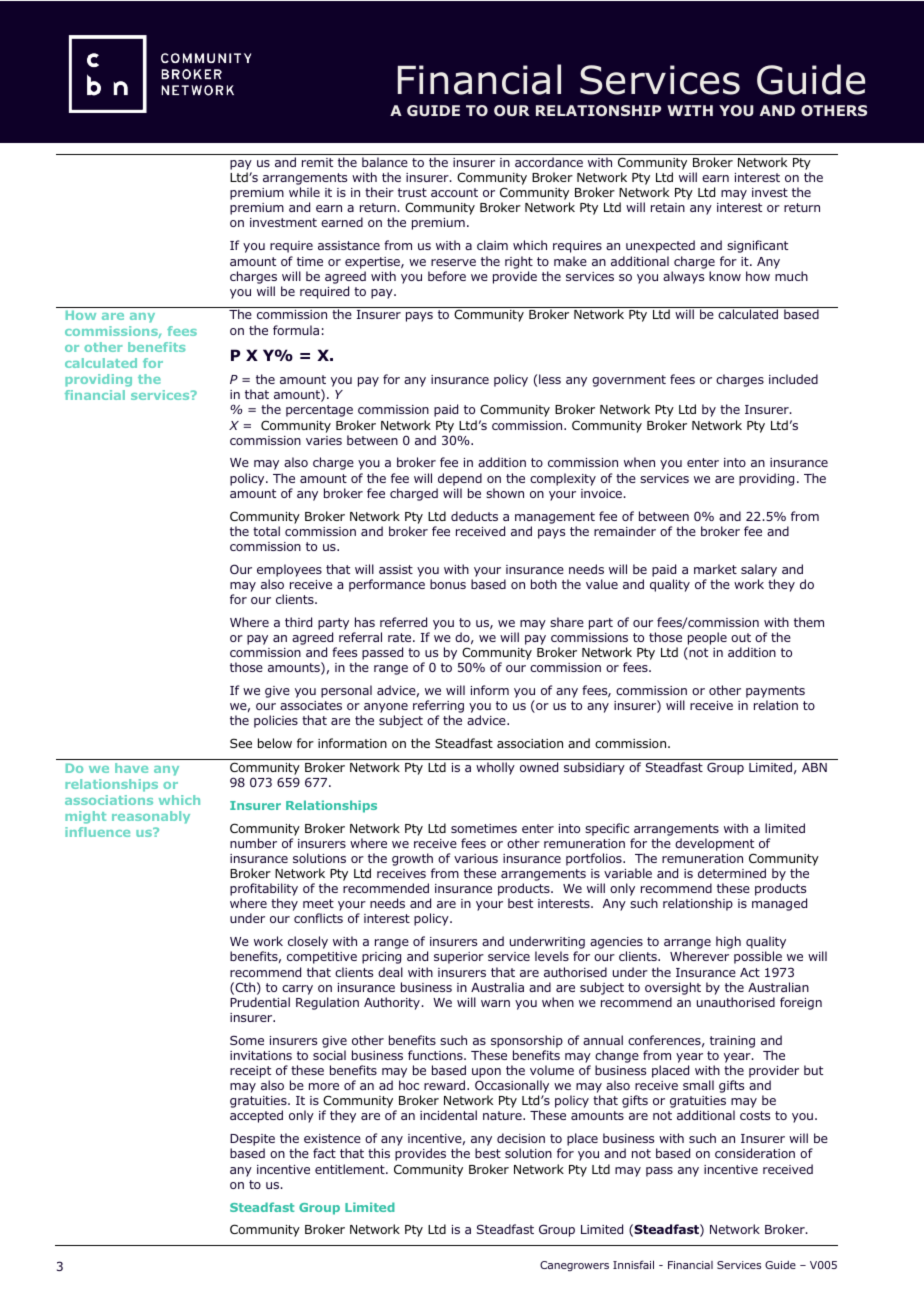  I want to click on determined, so click(732, 873).
